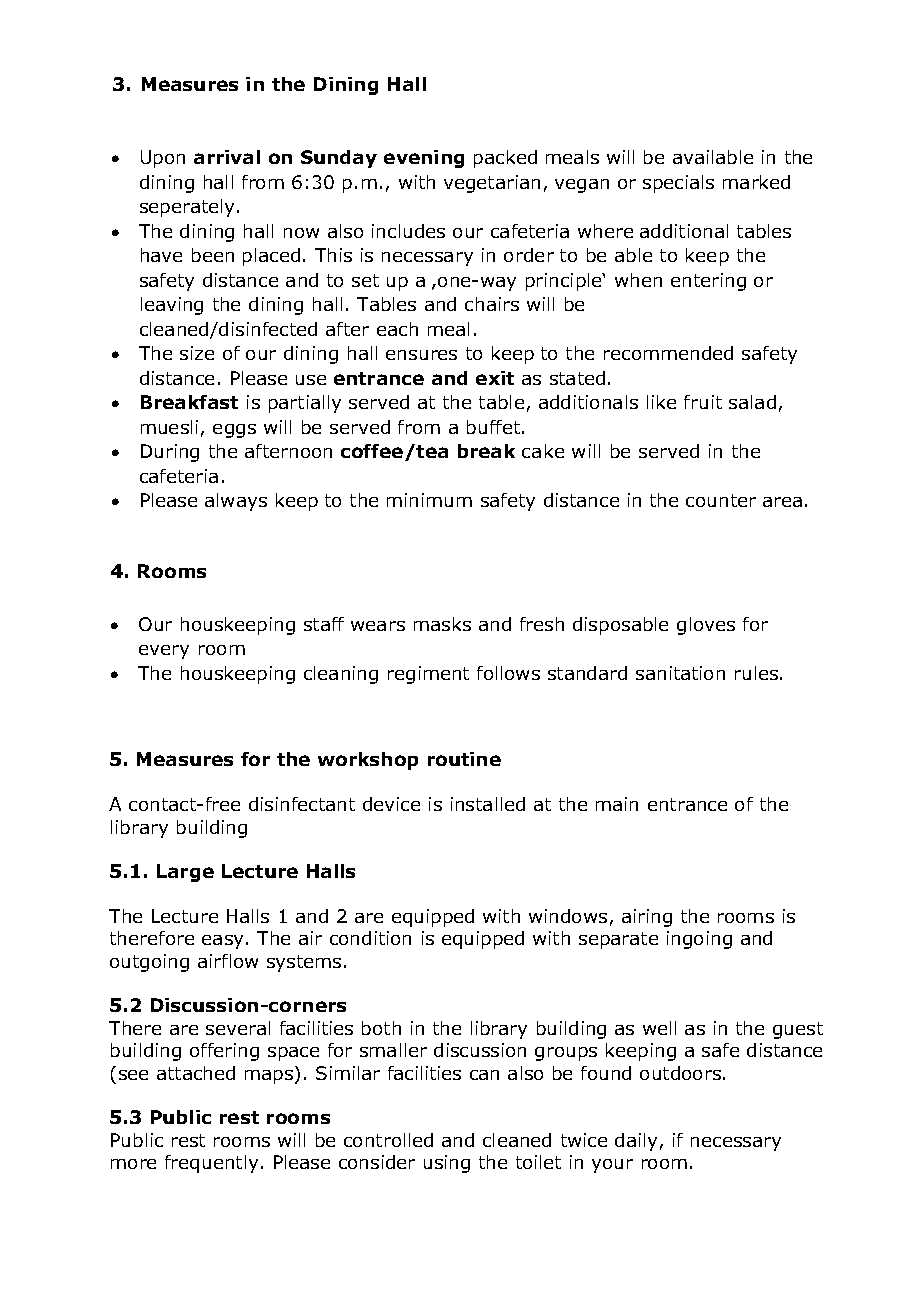 The image size is (924, 1308). What do you see at coordinates (211, 1164) in the screenshot?
I see `frequently` at bounding box center [211, 1164].
